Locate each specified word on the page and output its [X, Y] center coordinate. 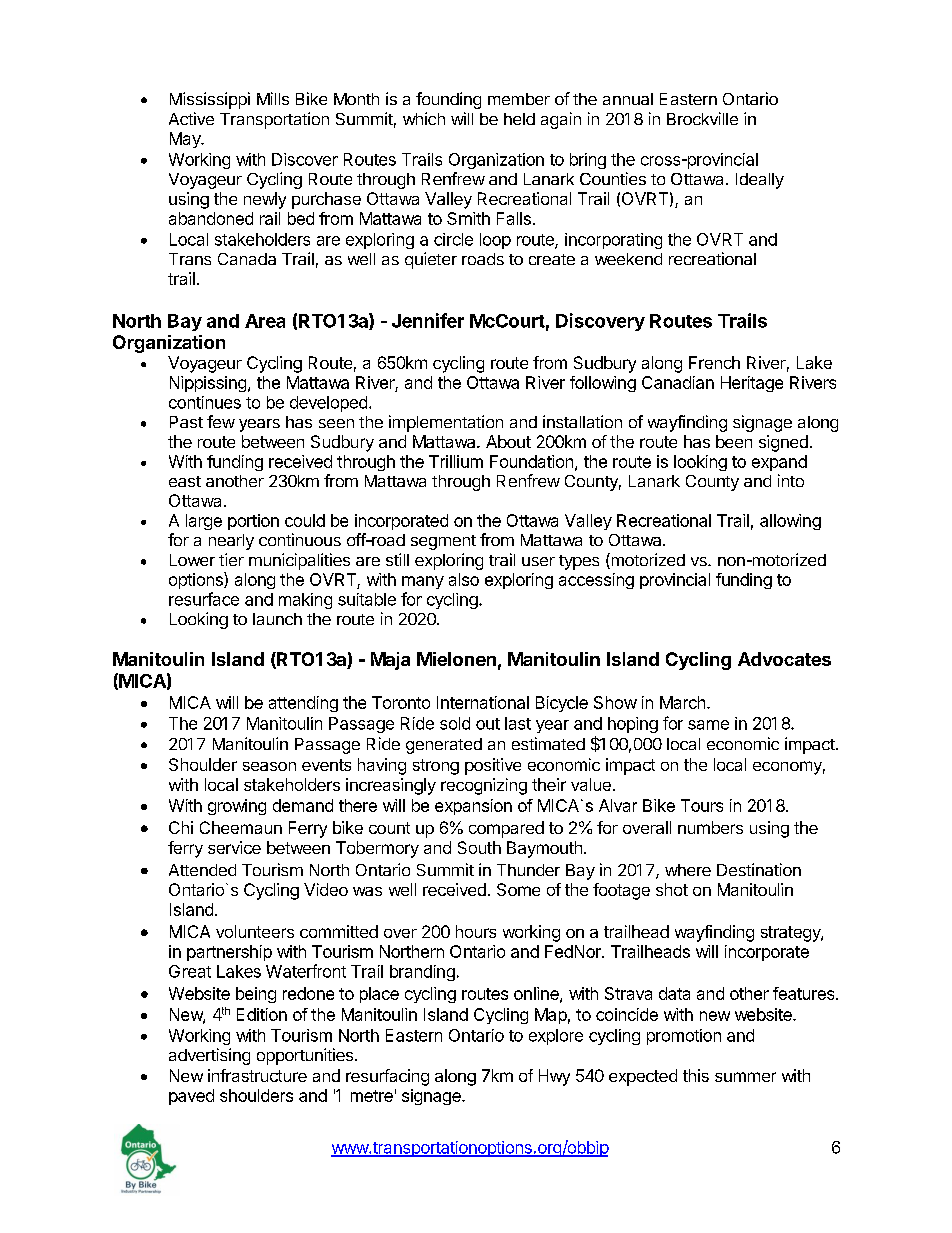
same [708, 725]
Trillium [456, 461]
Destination [759, 869]
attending [303, 704]
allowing [790, 522]
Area [265, 321]
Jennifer [428, 320]
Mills [273, 98]
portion [253, 522]
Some [518, 889]
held [519, 119]
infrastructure [257, 1075]
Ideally [760, 181]
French [714, 362]
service [234, 847]
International [483, 702]
